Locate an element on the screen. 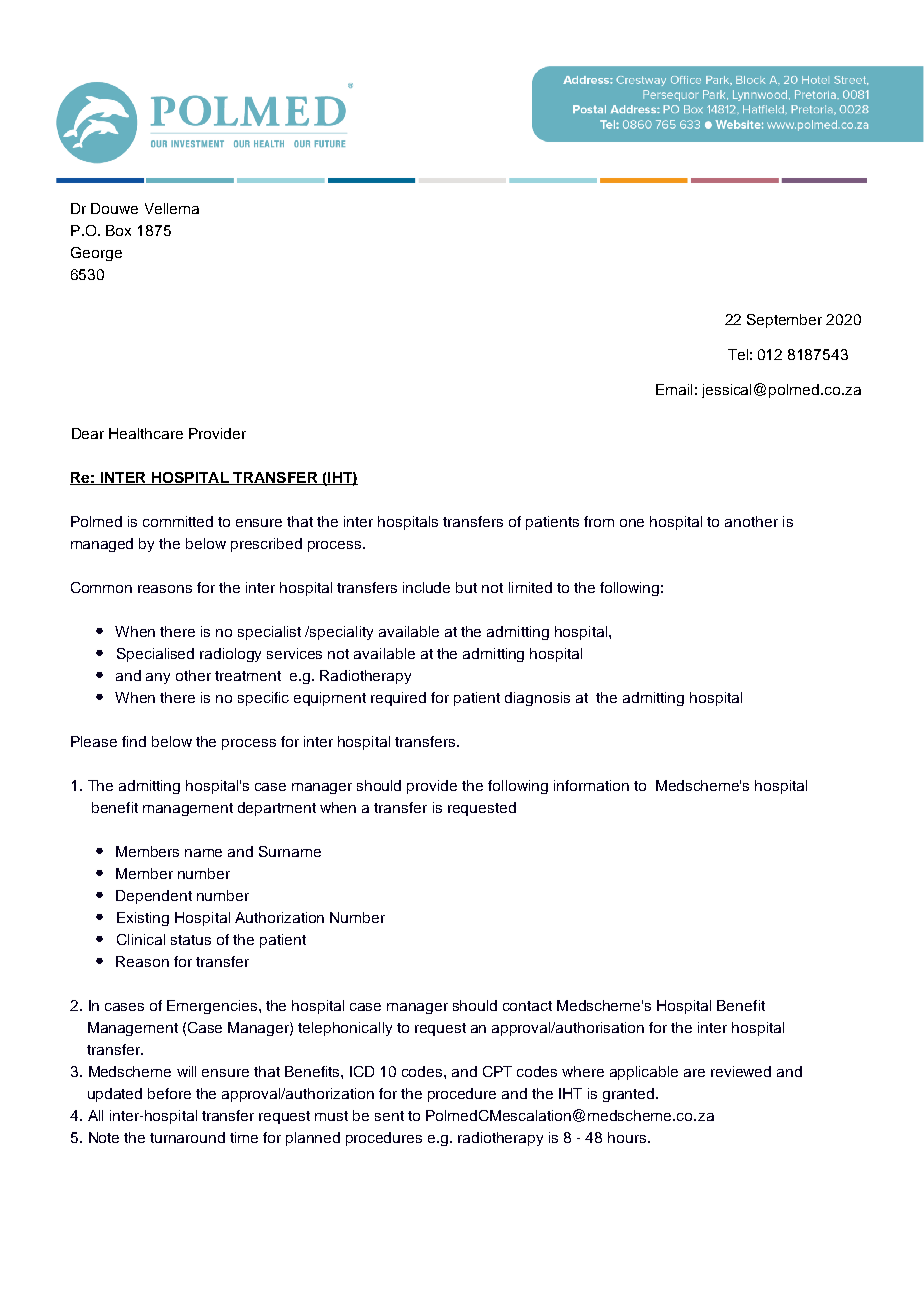 The height and width of the screenshot is (1308, 924). Specialised is located at coordinates (155, 655).
